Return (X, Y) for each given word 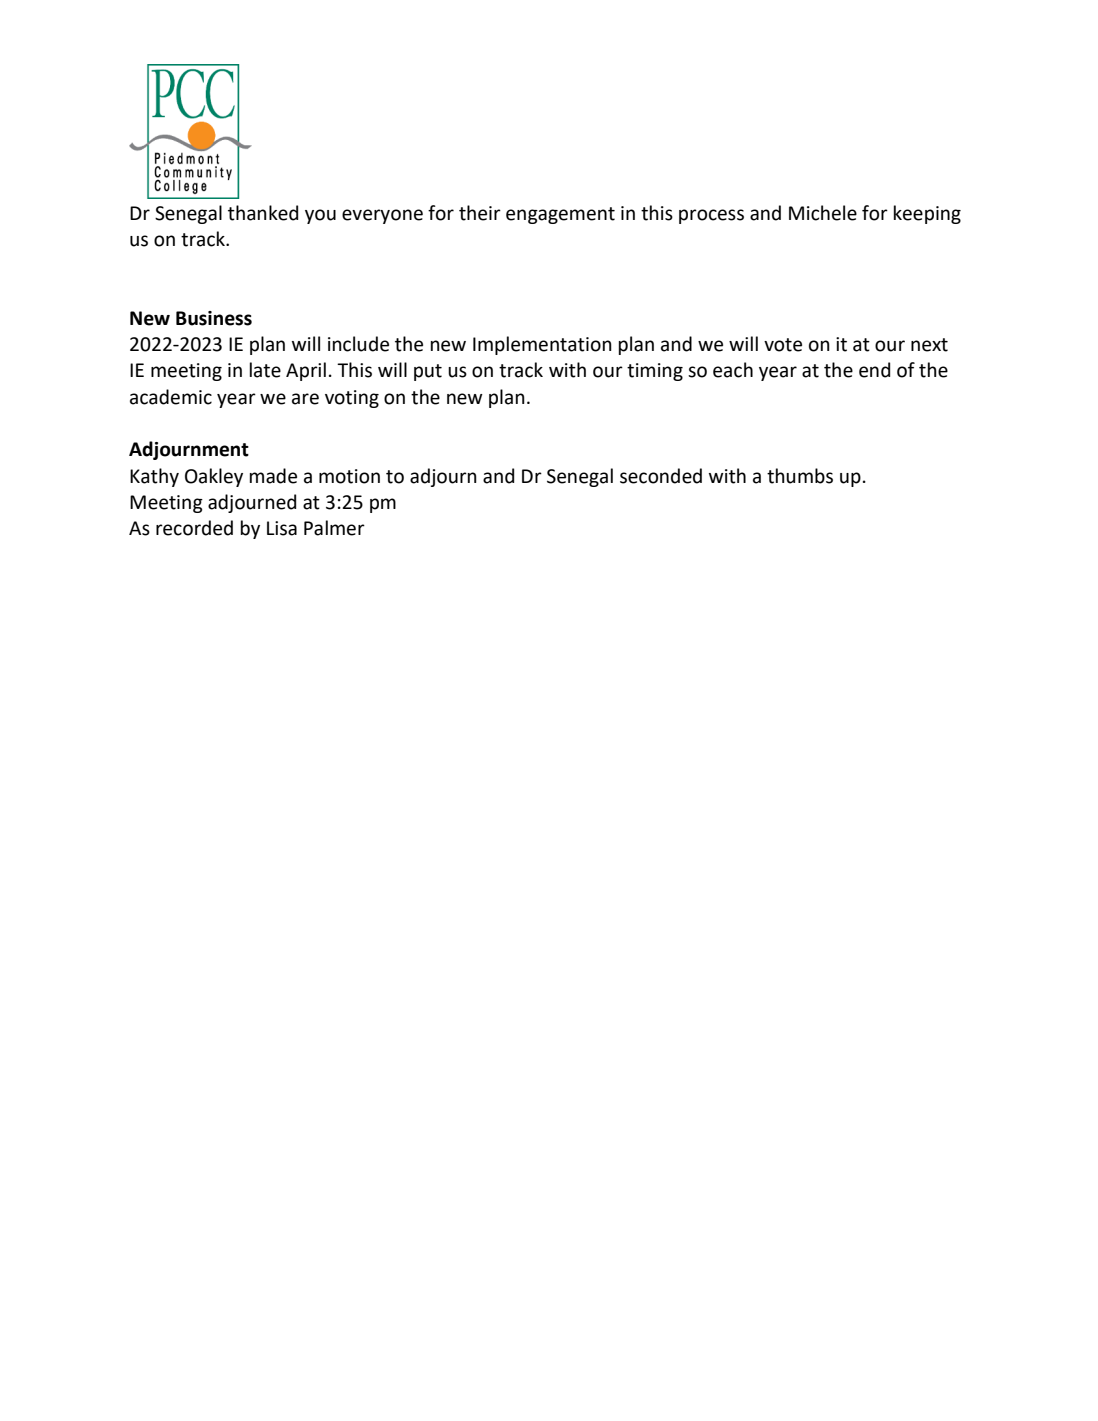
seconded (661, 476)
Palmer (334, 528)
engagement (560, 215)
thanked (263, 213)
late (265, 370)
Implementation (542, 345)
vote (783, 345)
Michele (823, 213)
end (874, 370)
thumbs (800, 476)
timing (655, 372)
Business (214, 318)
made (273, 476)
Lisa (282, 528)
